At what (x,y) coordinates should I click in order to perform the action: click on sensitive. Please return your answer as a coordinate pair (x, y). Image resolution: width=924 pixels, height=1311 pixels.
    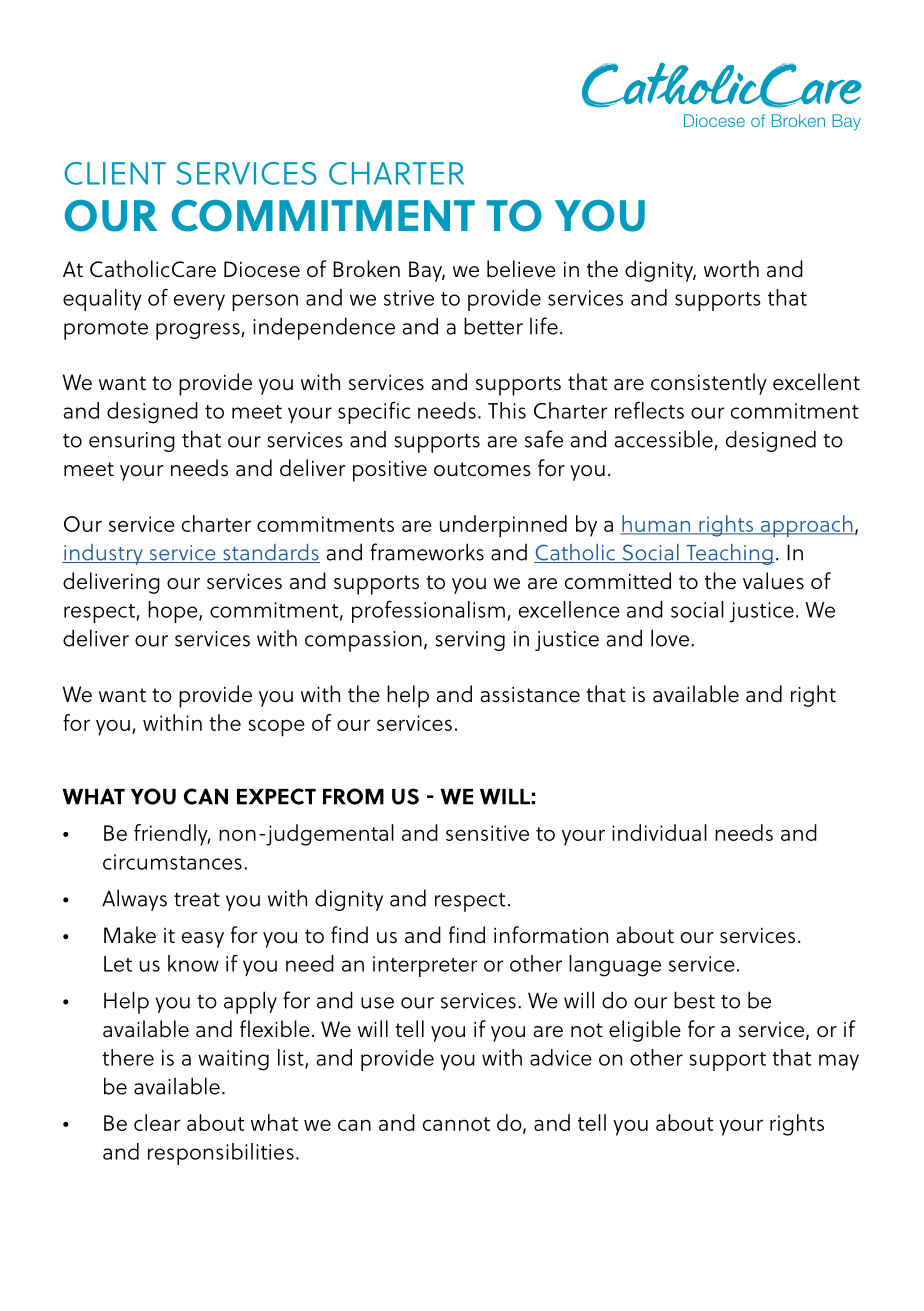
    Looking at the image, I should click on (487, 833).
